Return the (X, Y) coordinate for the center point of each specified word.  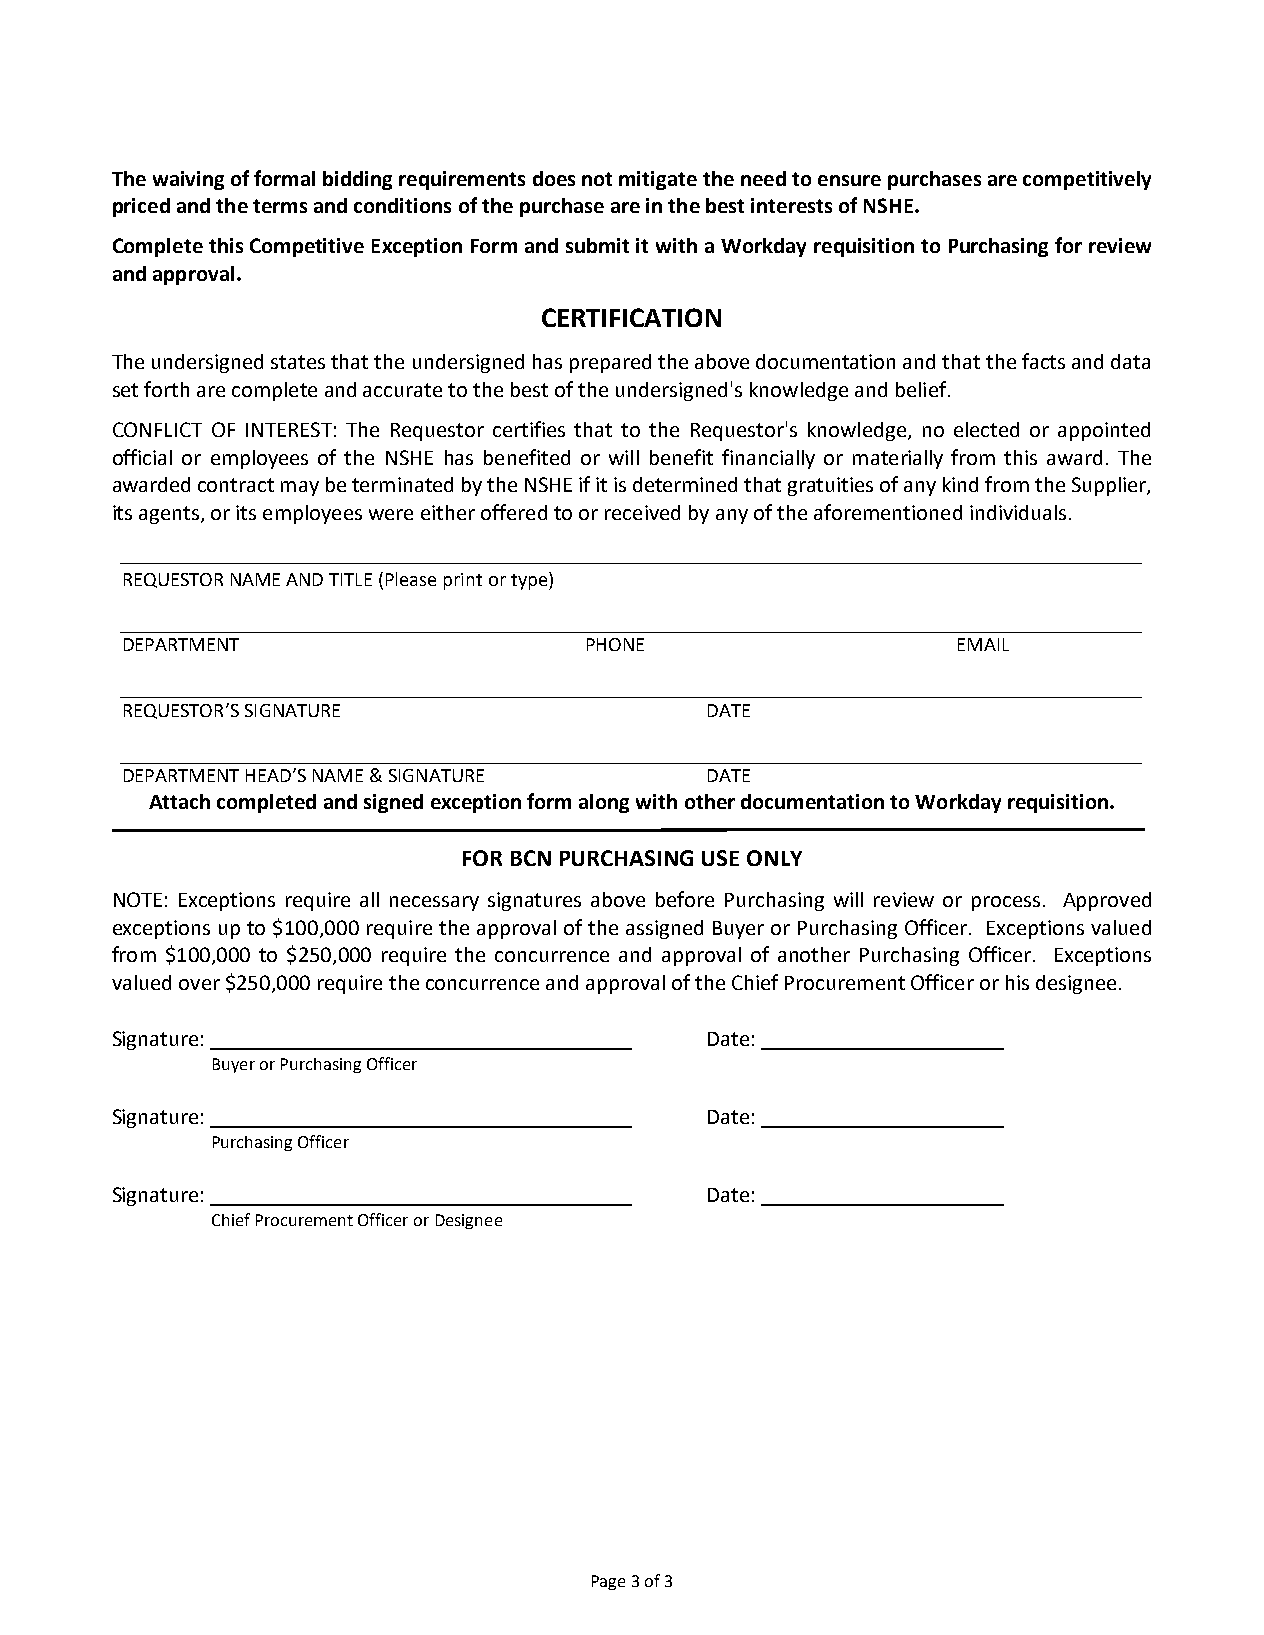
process (1006, 903)
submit (597, 245)
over (199, 984)
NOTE (138, 899)
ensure (849, 180)
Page (608, 1582)
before (685, 899)
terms (280, 206)
